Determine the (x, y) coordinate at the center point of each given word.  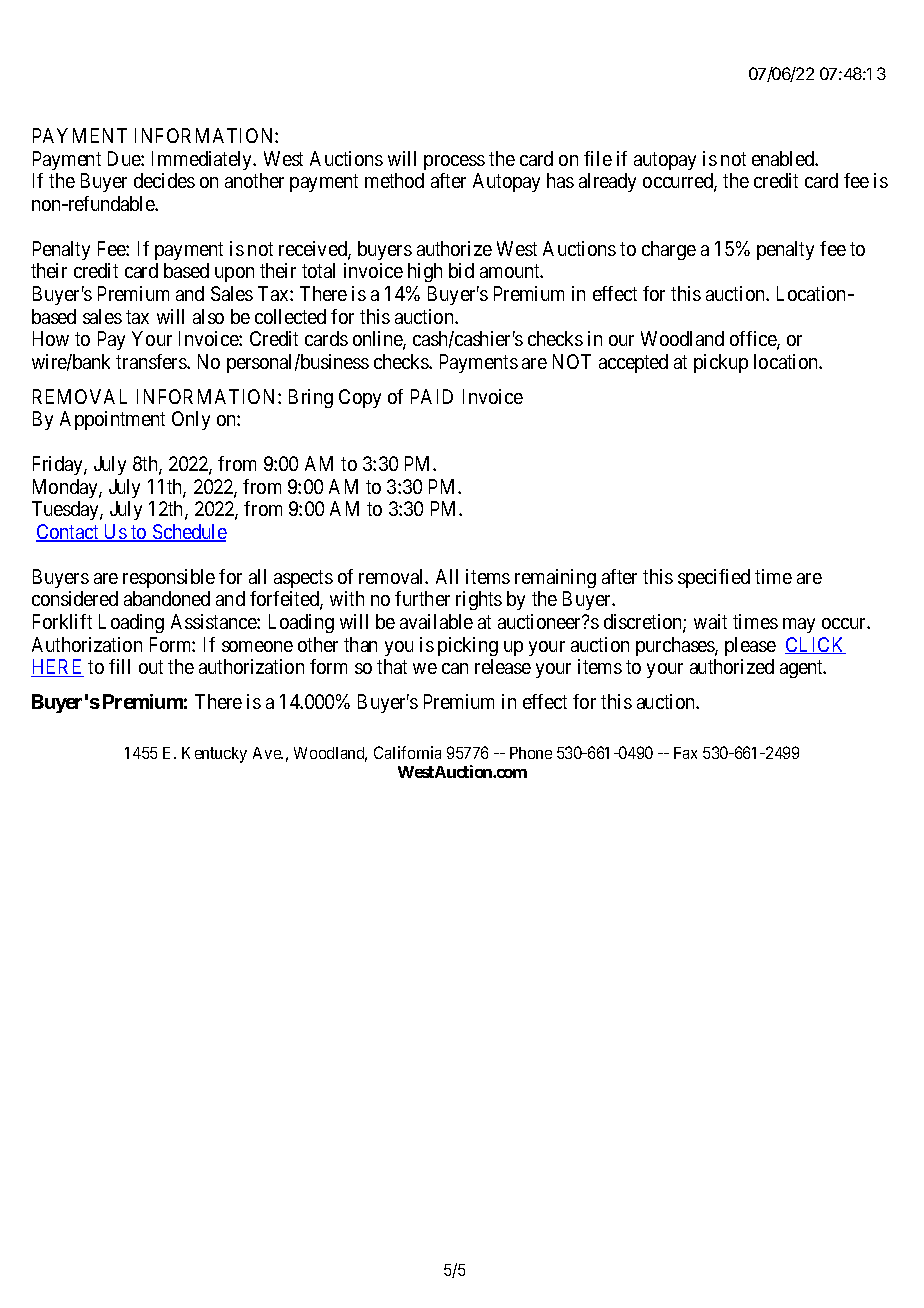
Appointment (112, 420)
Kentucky (214, 755)
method (394, 180)
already (607, 182)
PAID (432, 396)
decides (164, 180)
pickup (721, 363)
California (407, 752)
